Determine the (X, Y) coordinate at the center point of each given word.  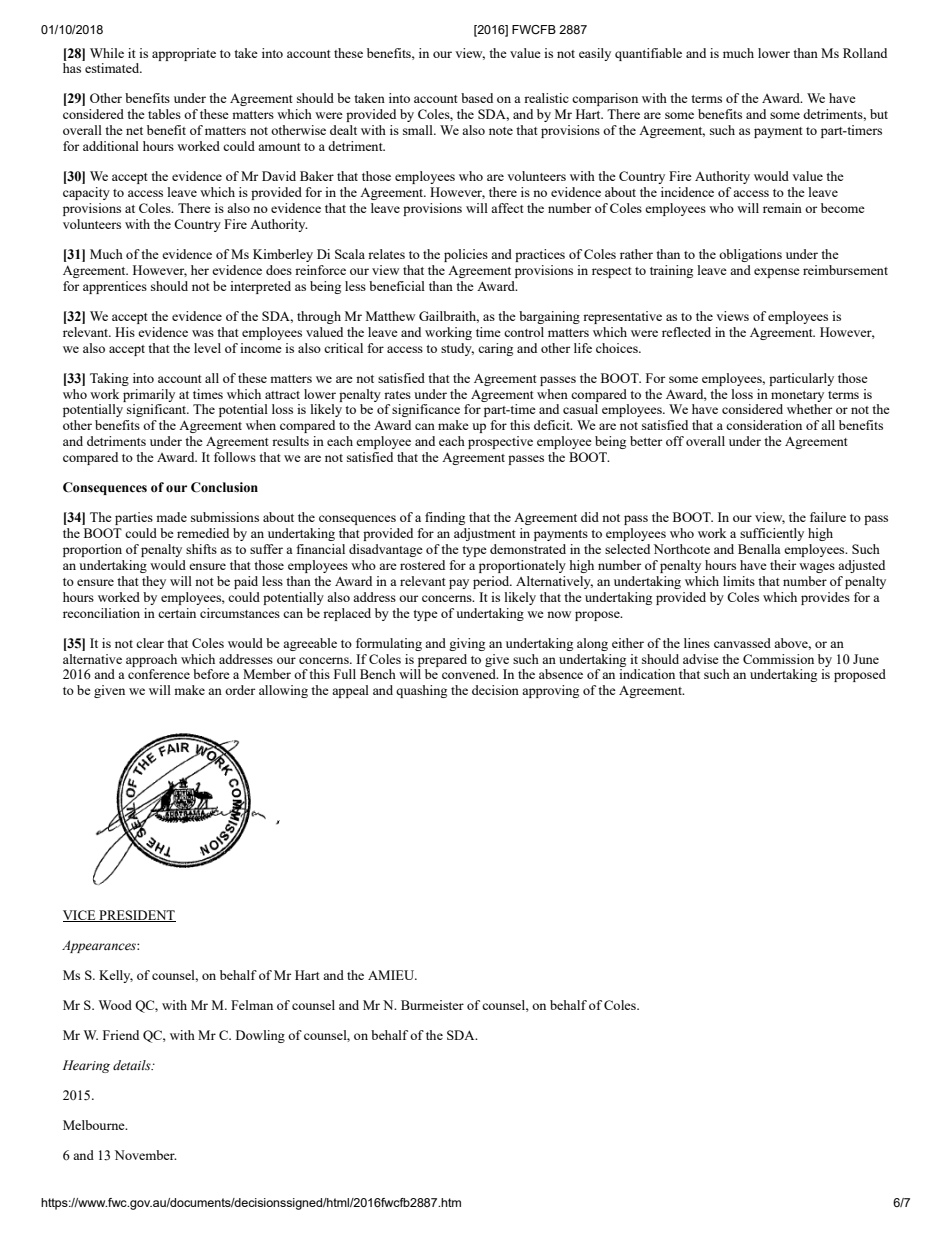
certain (177, 613)
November (146, 1155)
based (477, 98)
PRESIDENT (136, 916)
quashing (421, 691)
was (203, 333)
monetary (797, 396)
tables (164, 114)
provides (825, 598)
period (492, 582)
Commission (778, 659)
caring (495, 349)
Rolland (865, 53)
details (133, 1065)
